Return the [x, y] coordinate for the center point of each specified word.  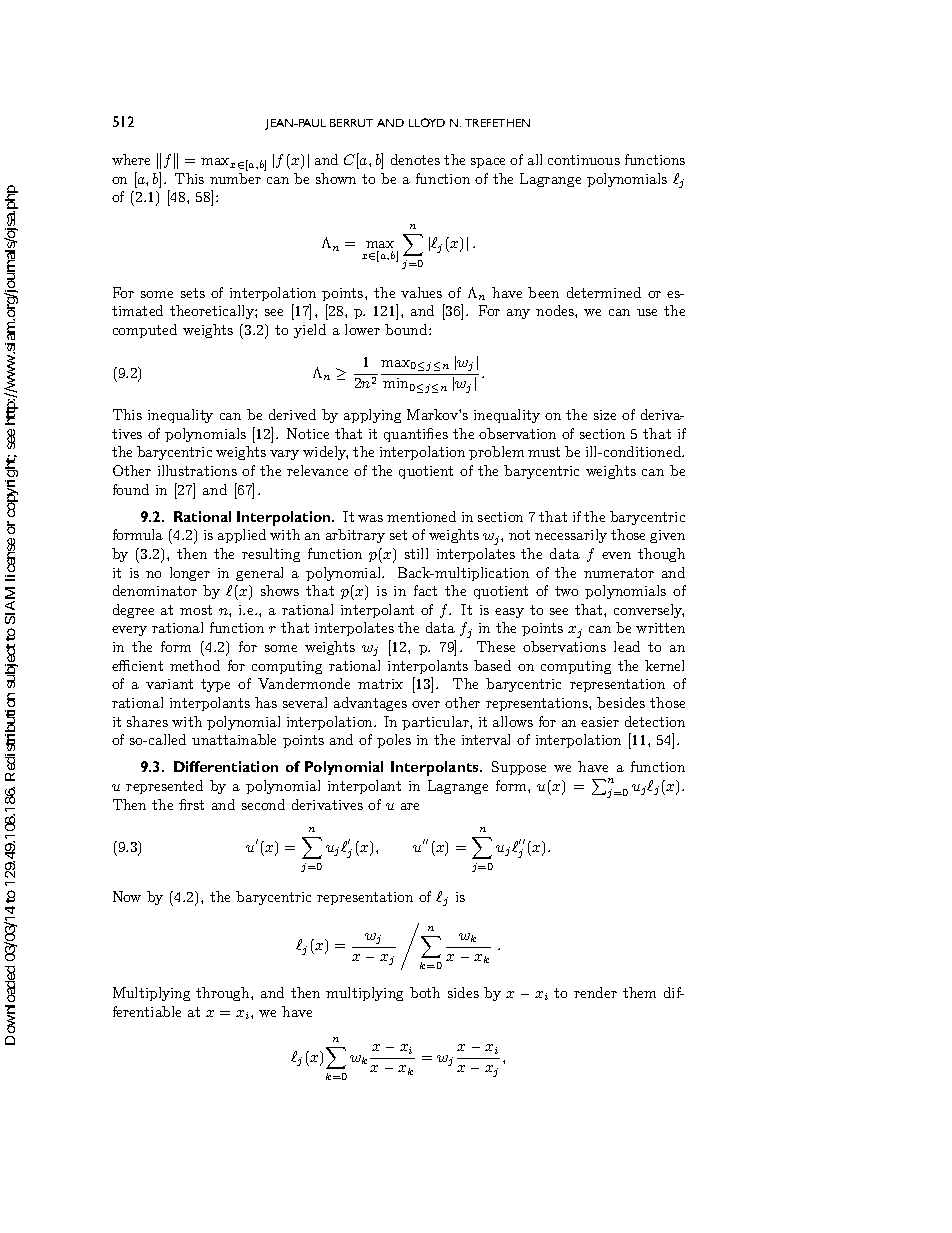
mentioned [421, 516]
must [544, 452]
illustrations [197, 470]
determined [604, 292]
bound [407, 329]
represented [164, 787]
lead [627, 646]
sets [193, 293]
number [235, 178]
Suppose [519, 768]
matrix [380, 684]
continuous [584, 160]
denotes [415, 159]
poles [394, 741]
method [195, 665]
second [263, 804]
